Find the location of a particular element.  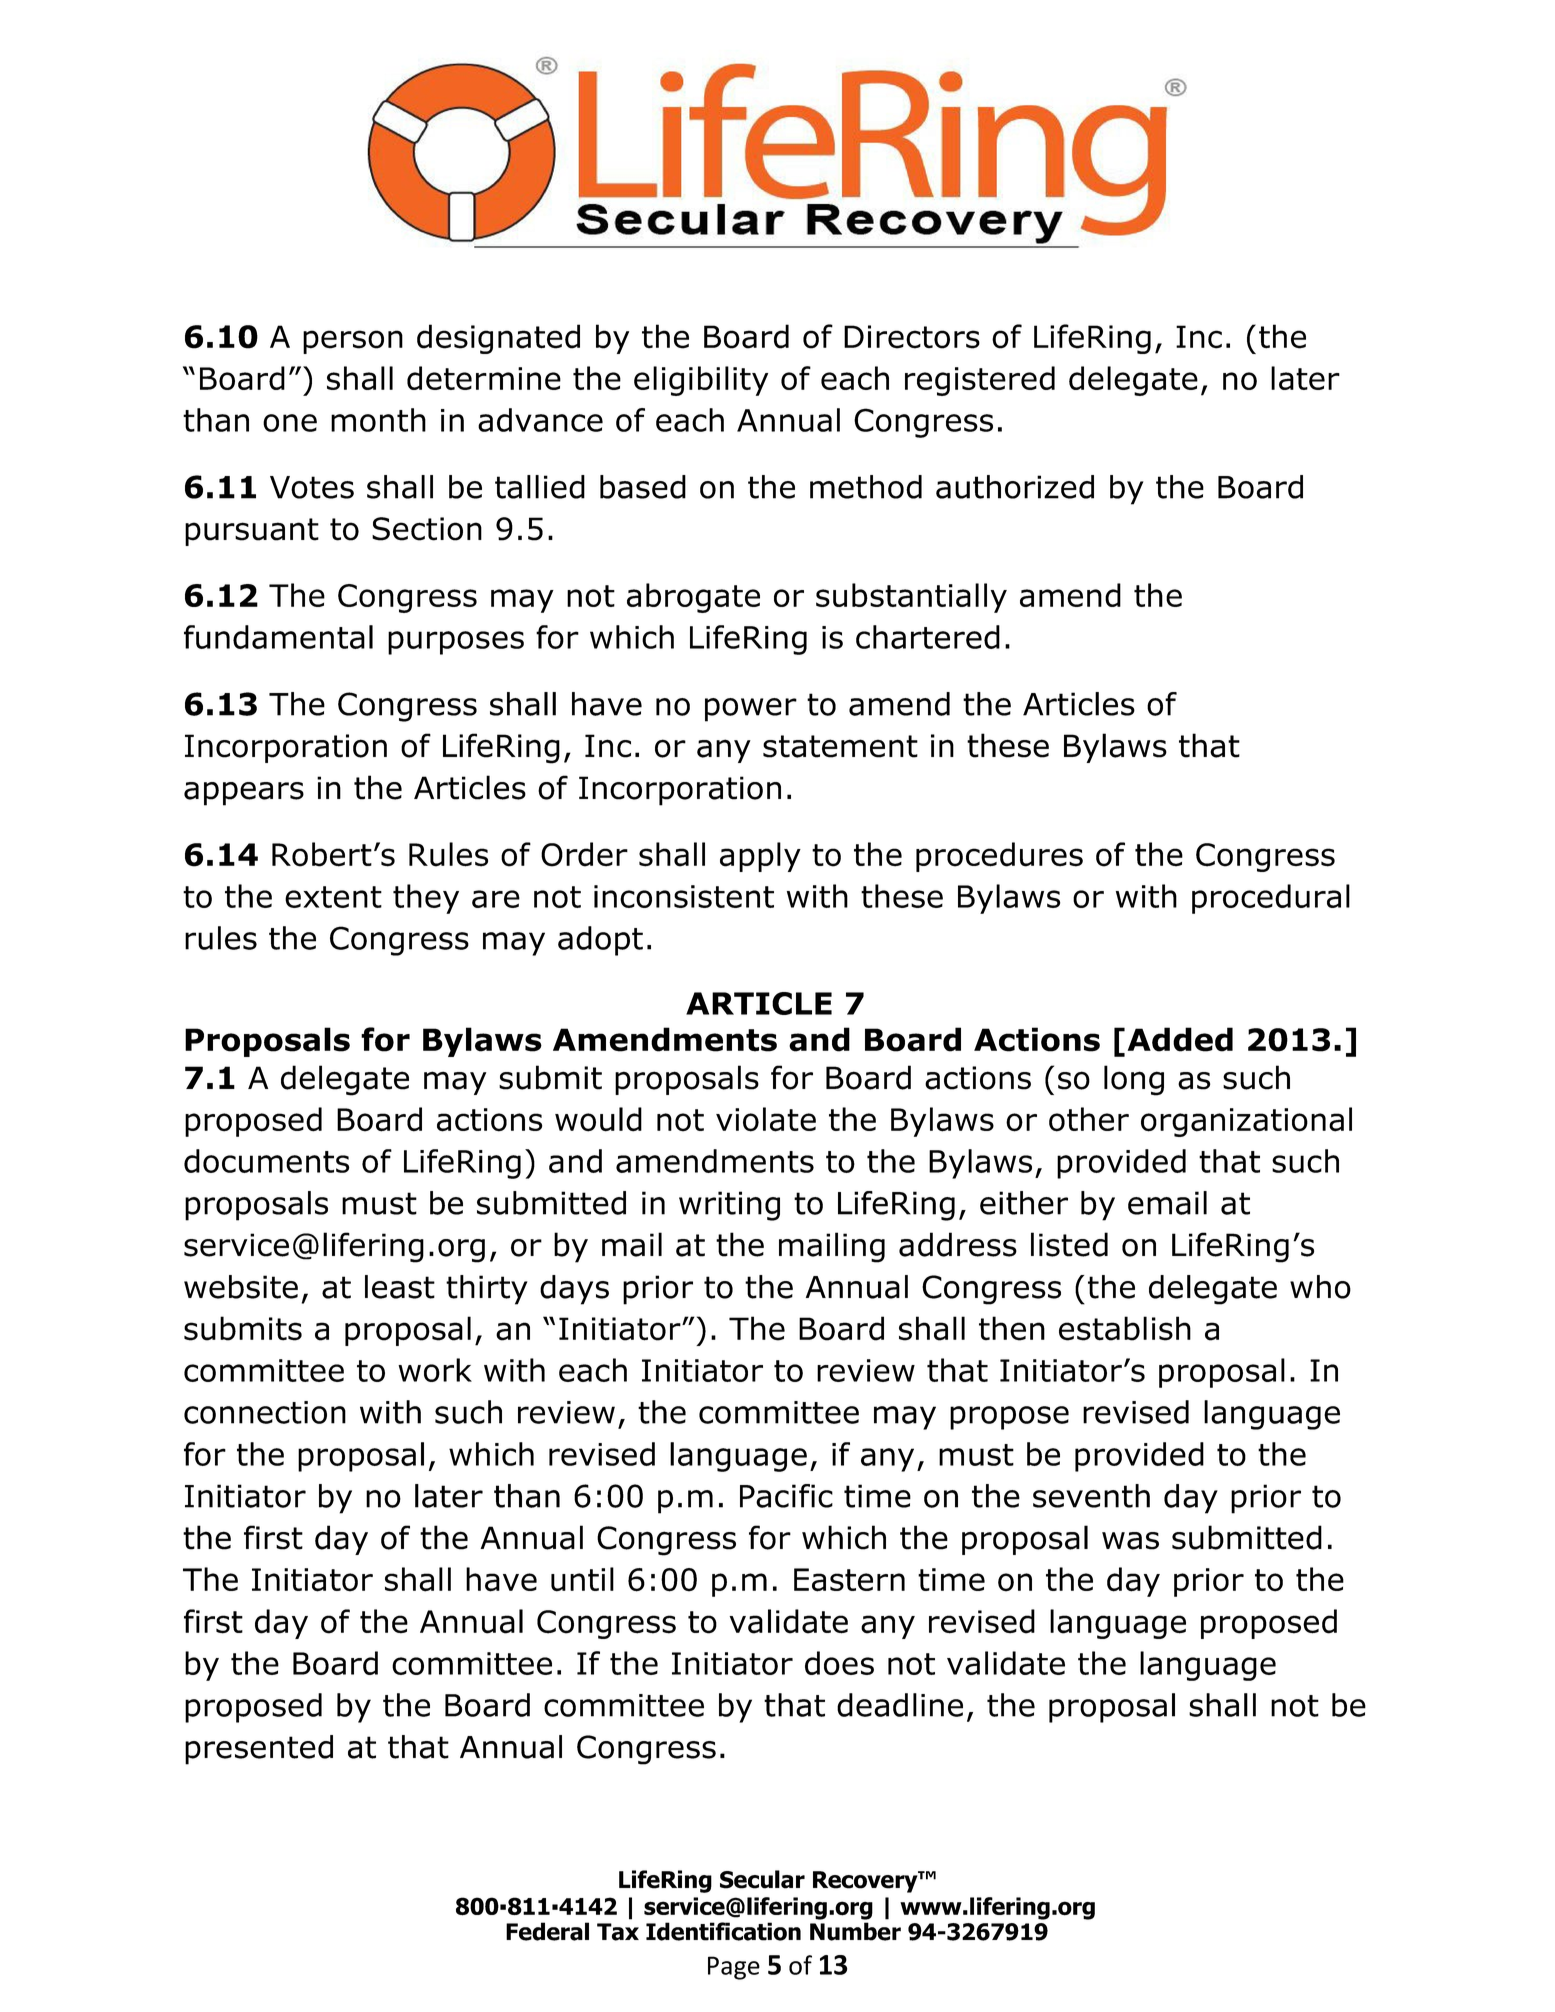

Federal is located at coordinates (547, 1931).
